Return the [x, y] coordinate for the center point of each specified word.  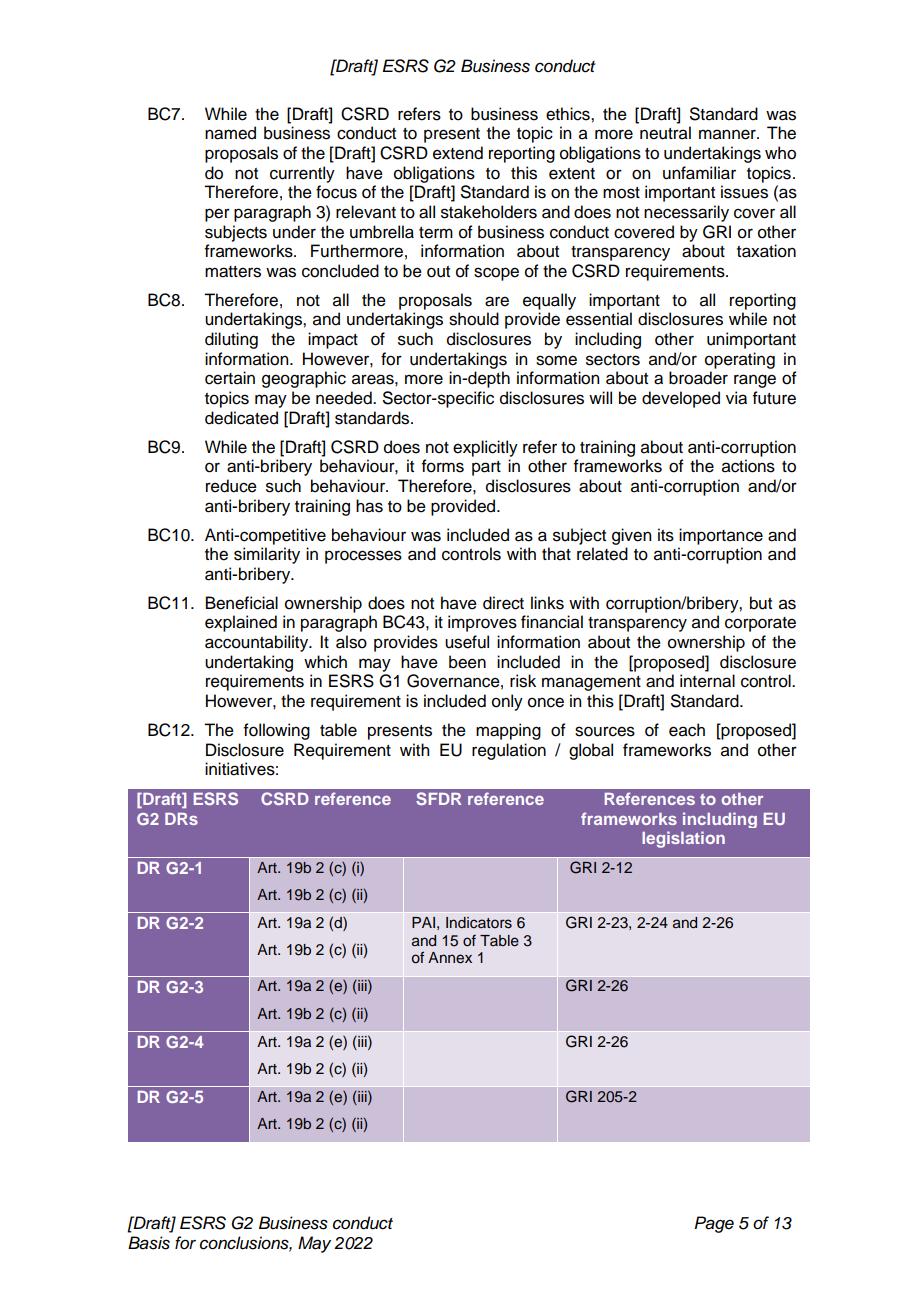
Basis [149, 1243]
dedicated [241, 418]
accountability [258, 643]
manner [728, 134]
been [467, 662]
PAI [423, 922]
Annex [450, 958]
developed [681, 399]
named [230, 133]
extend [458, 153]
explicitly [485, 448]
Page [714, 1224]
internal [707, 681]
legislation [683, 839]
